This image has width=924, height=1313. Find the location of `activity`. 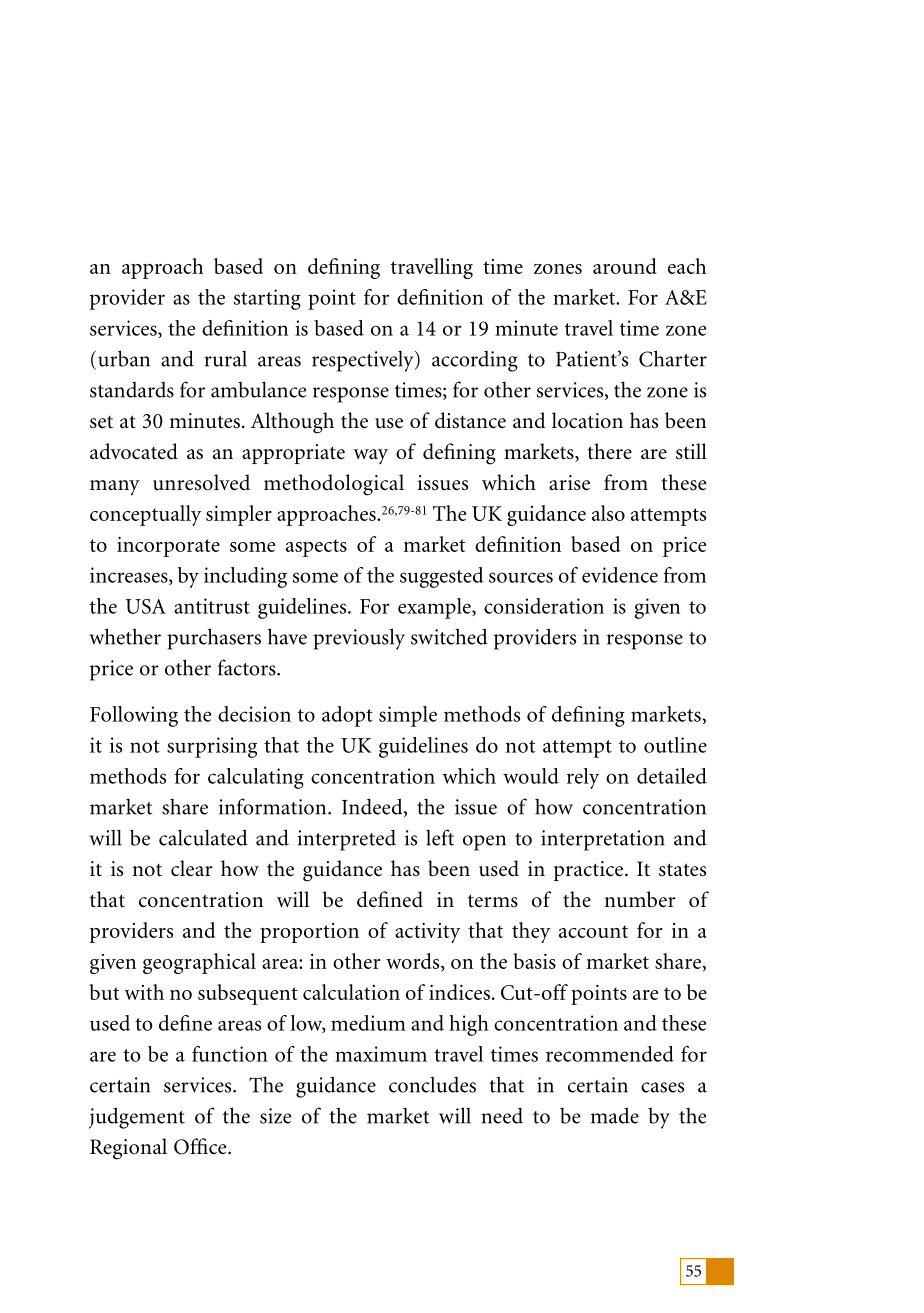

activity is located at coordinates (428, 933).
